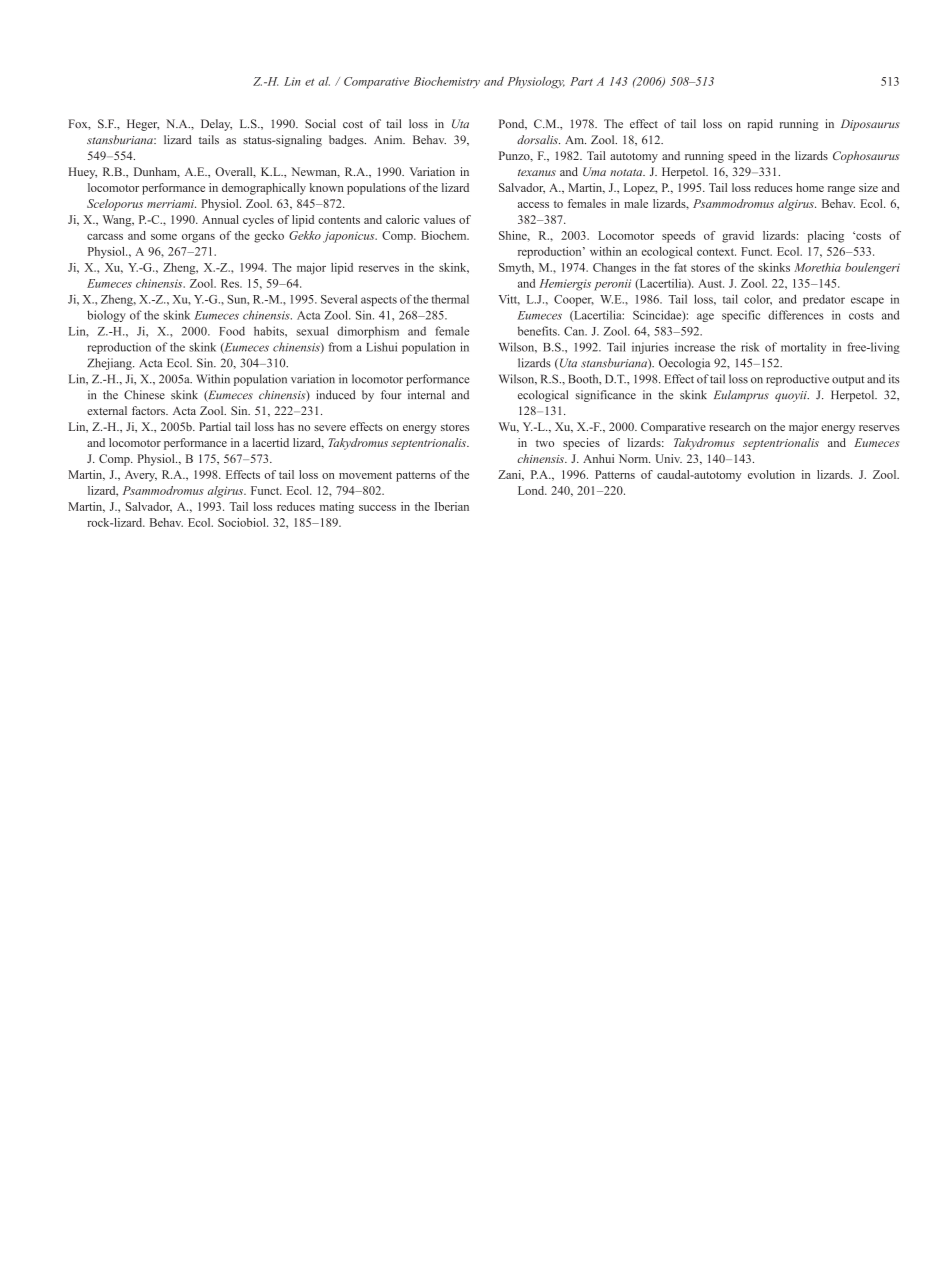 The width and height of the screenshot is (952, 1270). I want to click on Zhejiang, so click(110, 364).
